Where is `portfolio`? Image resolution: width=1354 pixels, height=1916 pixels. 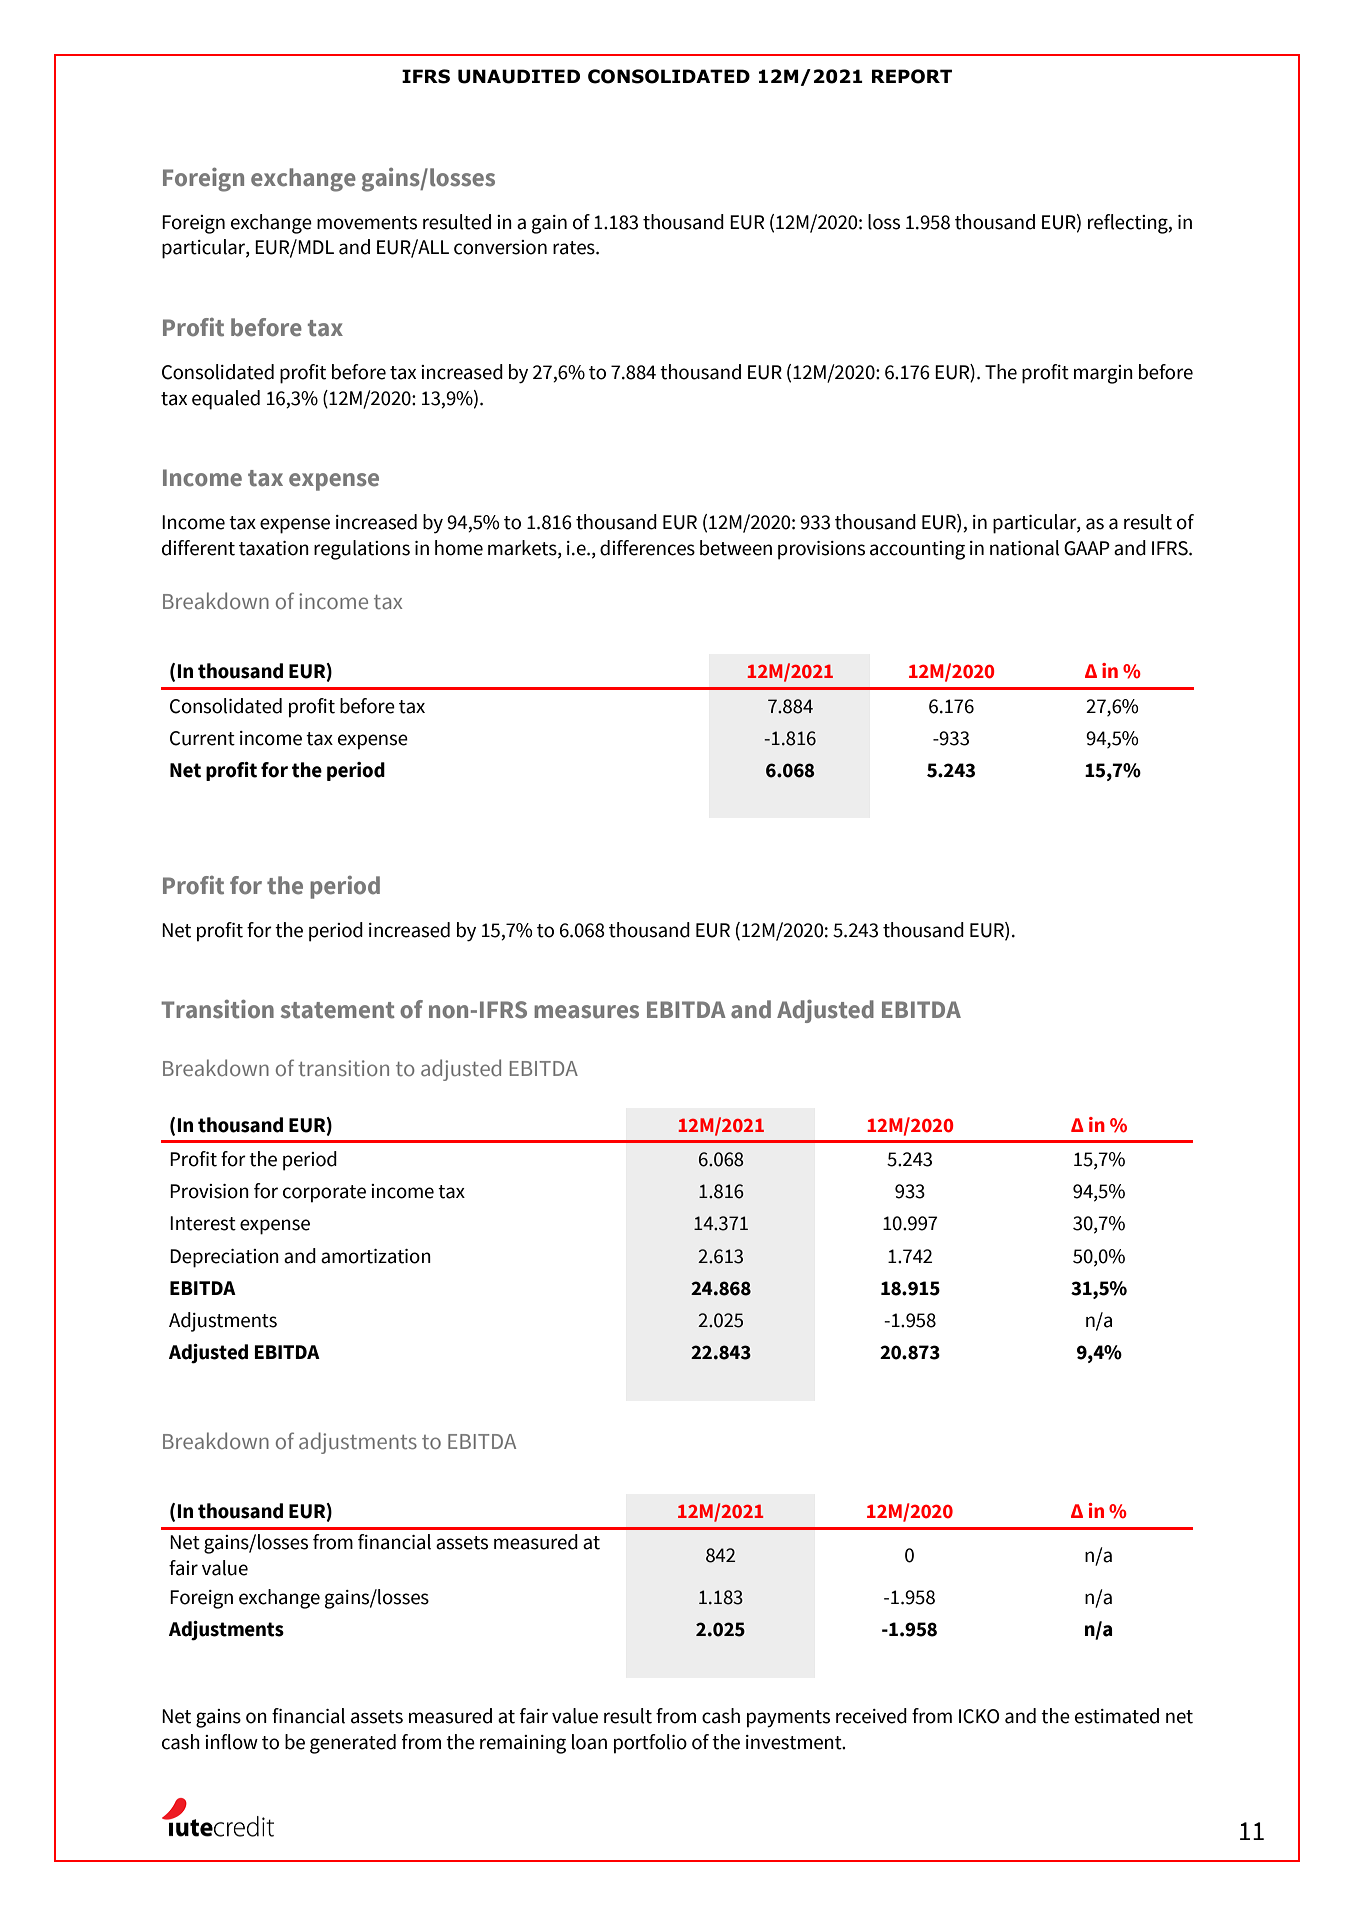
portfolio is located at coordinates (650, 1744).
